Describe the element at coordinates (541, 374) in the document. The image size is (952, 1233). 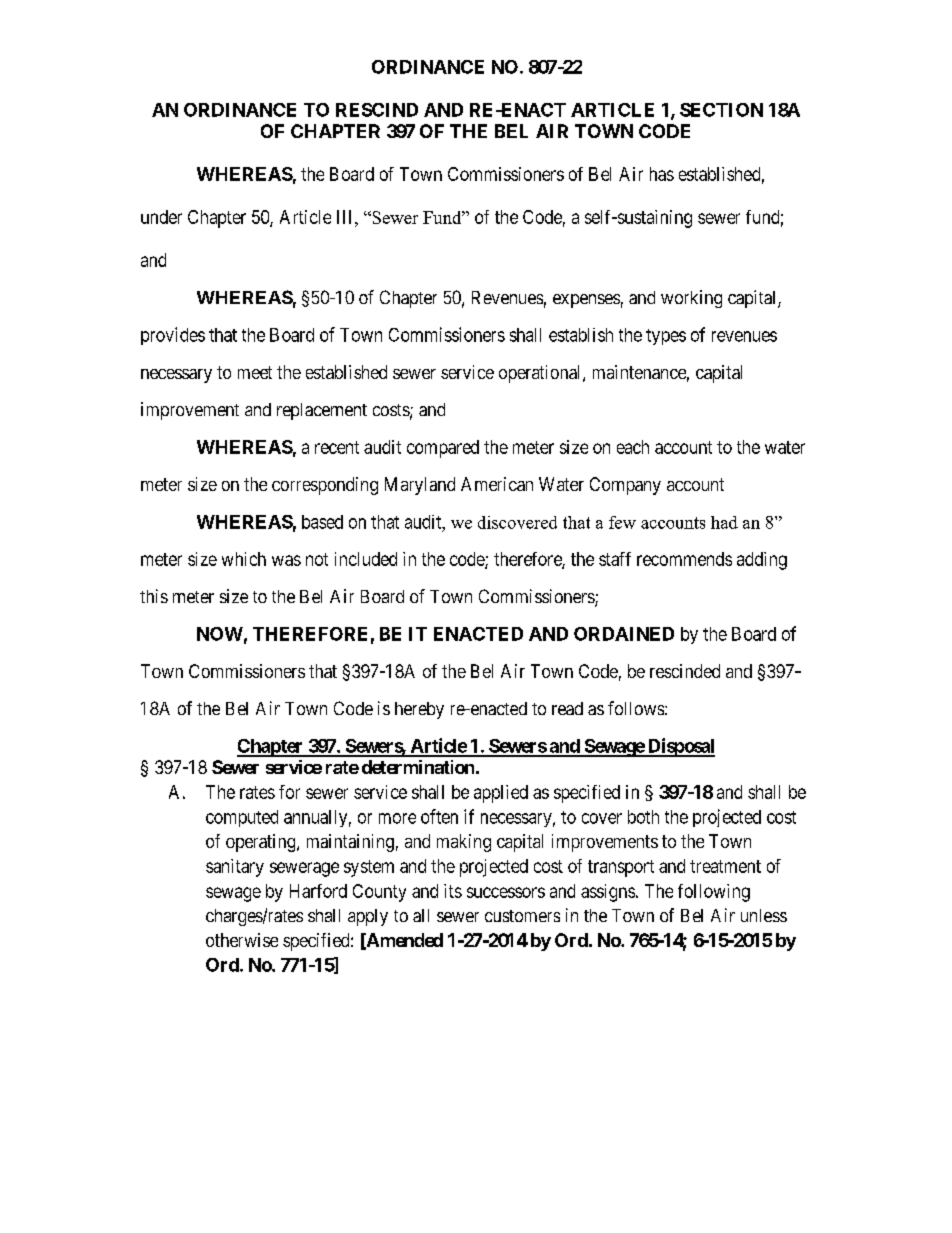
I see `operational` at that location.
